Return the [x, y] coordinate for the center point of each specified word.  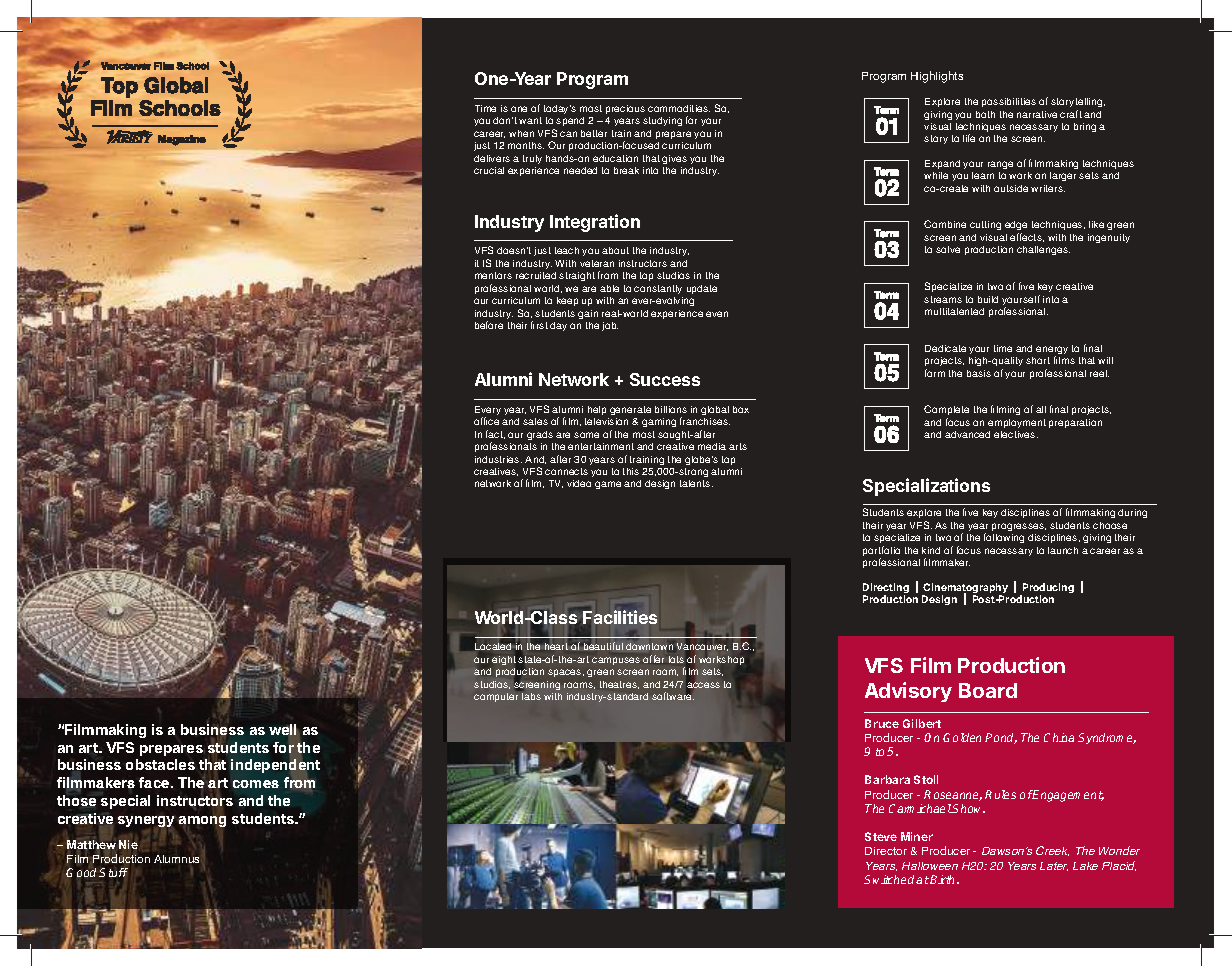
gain [588, 314]
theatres [619, 685]
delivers [492, 158]
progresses [1019, 527]
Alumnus [178, 859]
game [608, 485]
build [988, 299]
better [594, 133]
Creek [1052, 851]
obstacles [160, 764]
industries [498, 459]
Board [988, 690]
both [985, 114]
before [489, 325]
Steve [881, 836]
